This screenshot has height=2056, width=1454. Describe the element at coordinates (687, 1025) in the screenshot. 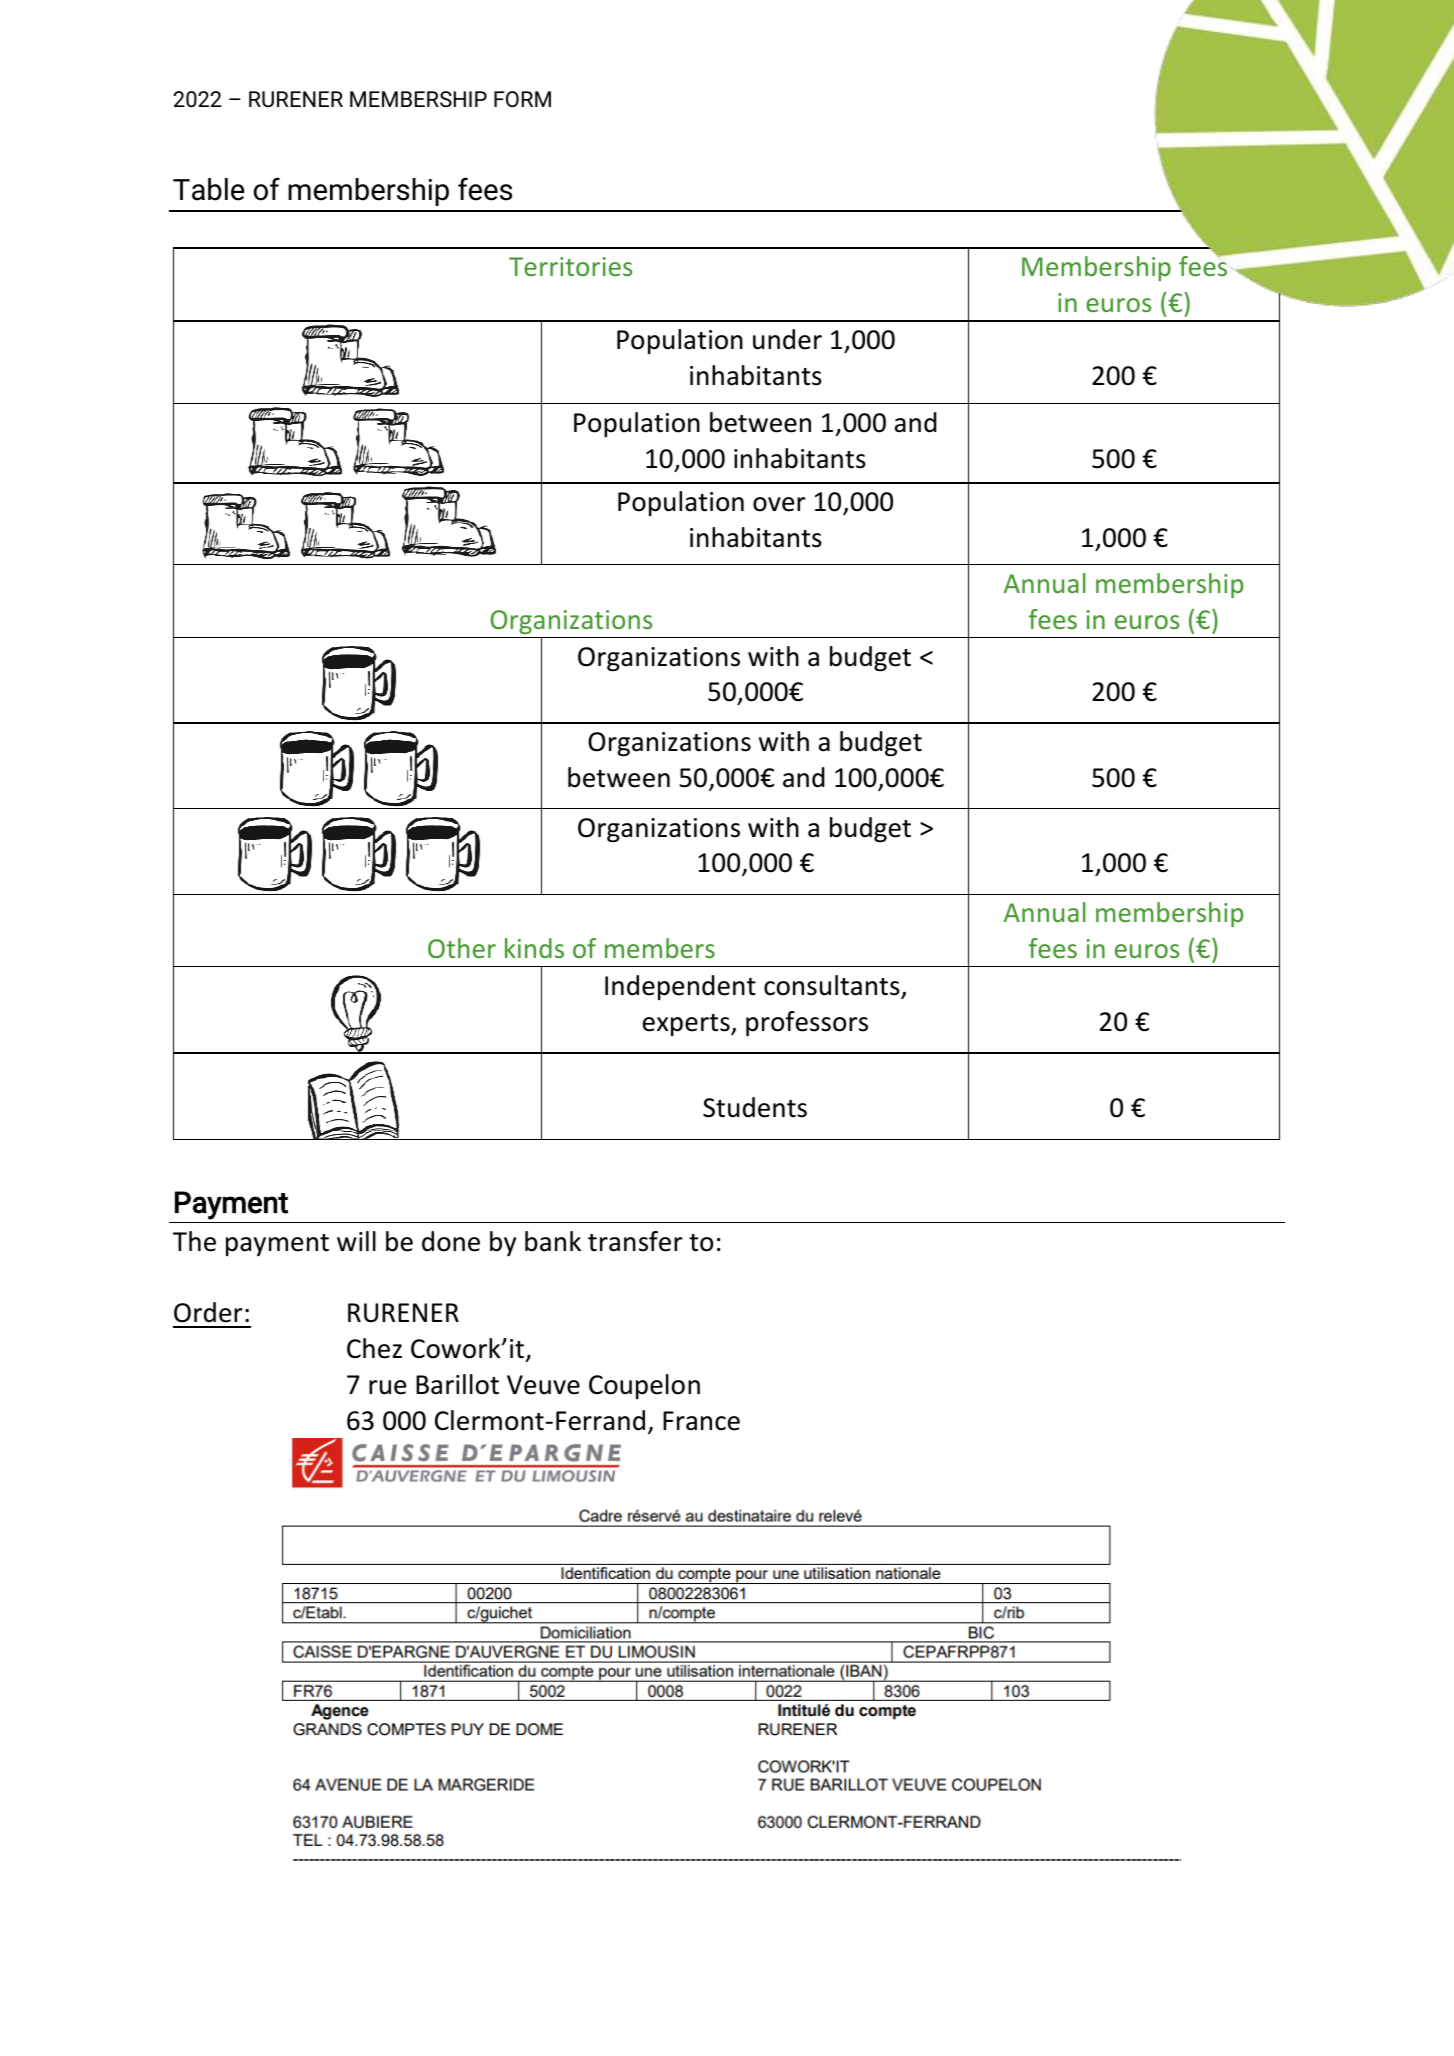

I see `experts` at that location.
